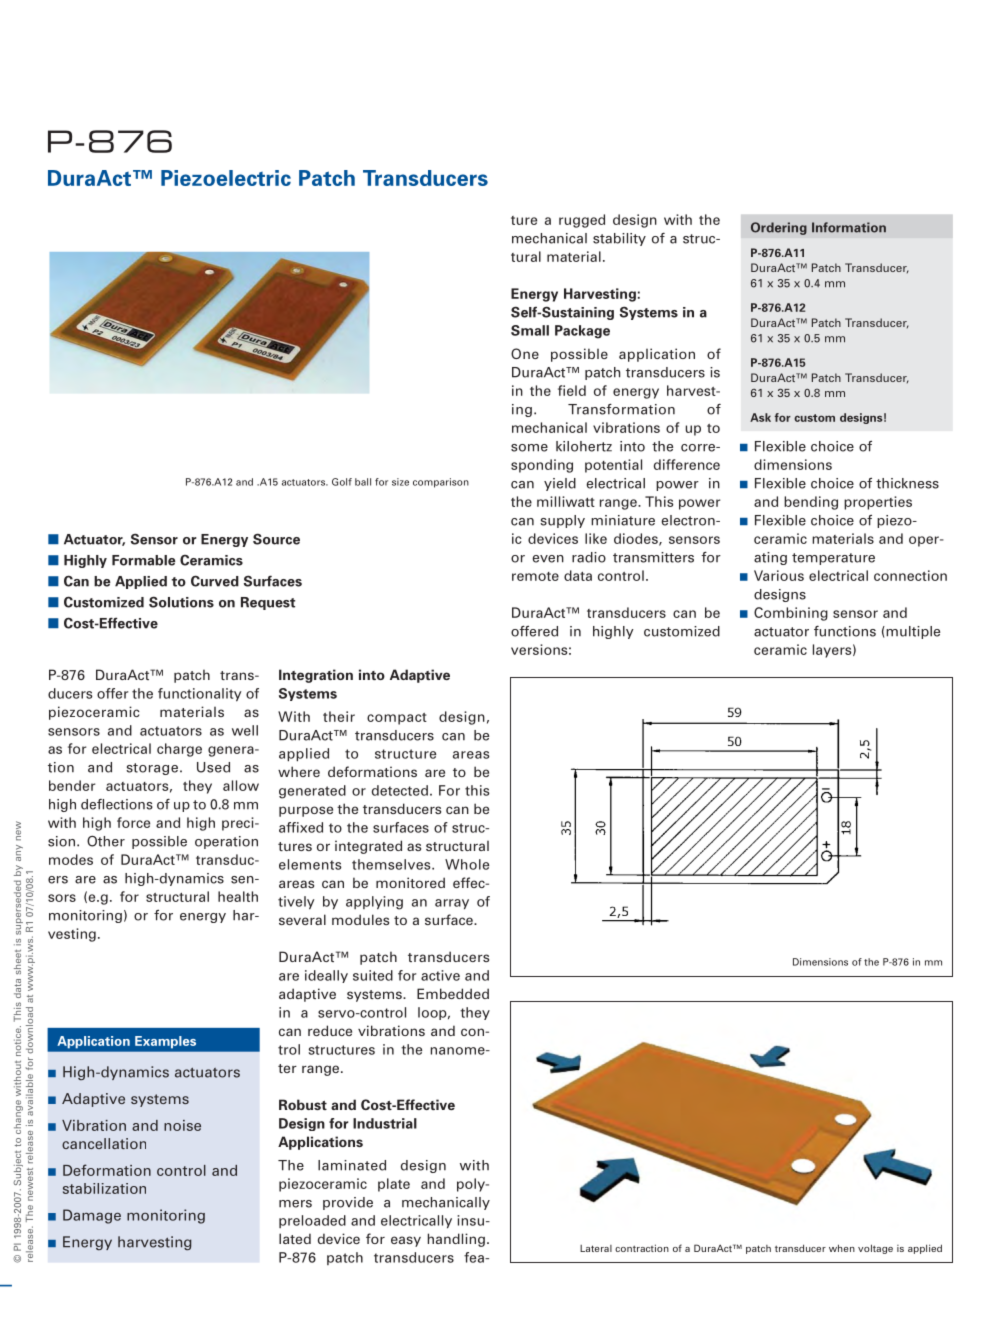 The height and width of the screenshot is (1333, 1000). Describe the element at coordinates (456, 1240) in the screenshot. I see `handling` at that location.
